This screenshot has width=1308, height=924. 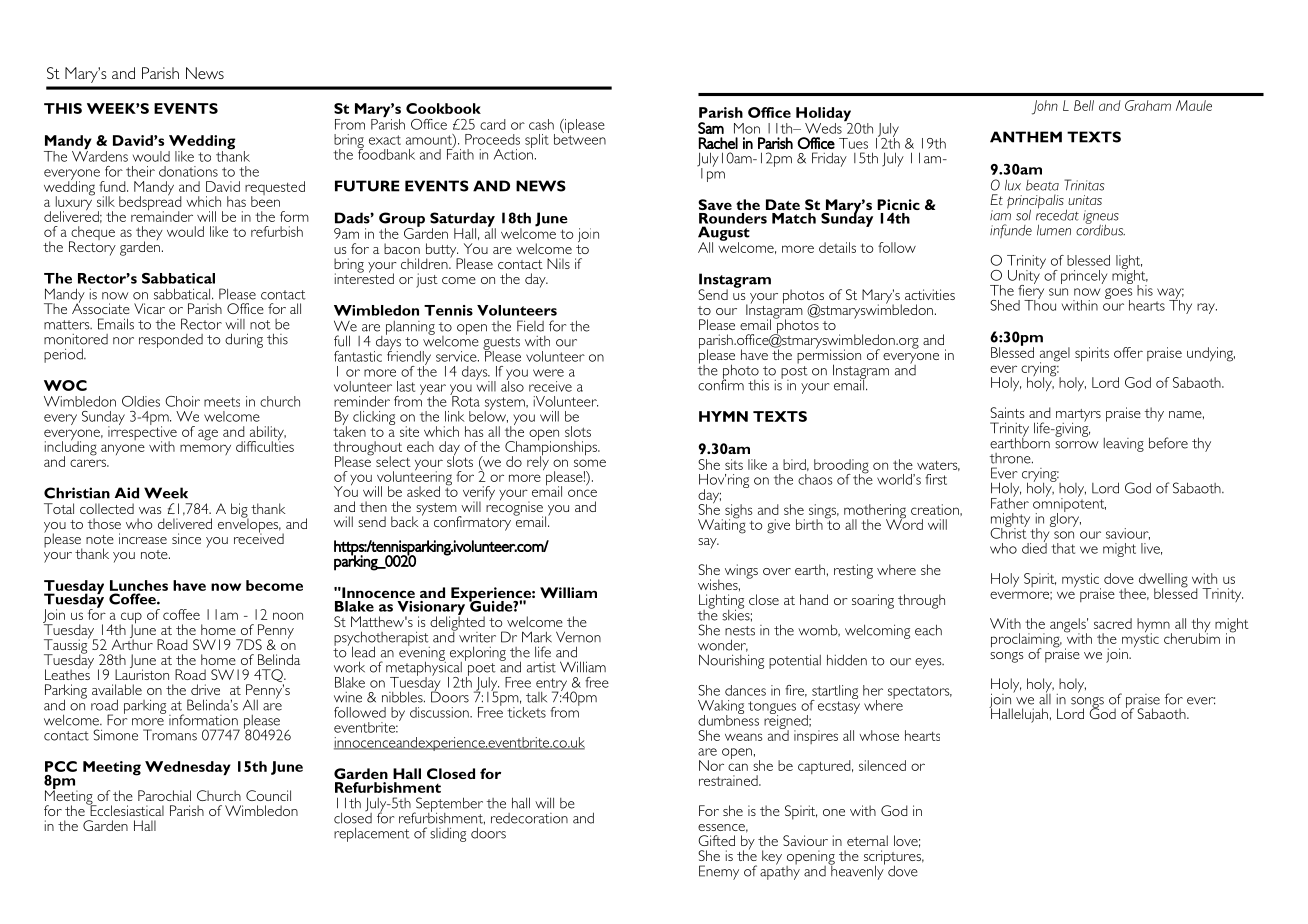 What do you see at coordinates (127, 493) in the screenshot?
I see `Aid` at bounding box center [127, 493].
